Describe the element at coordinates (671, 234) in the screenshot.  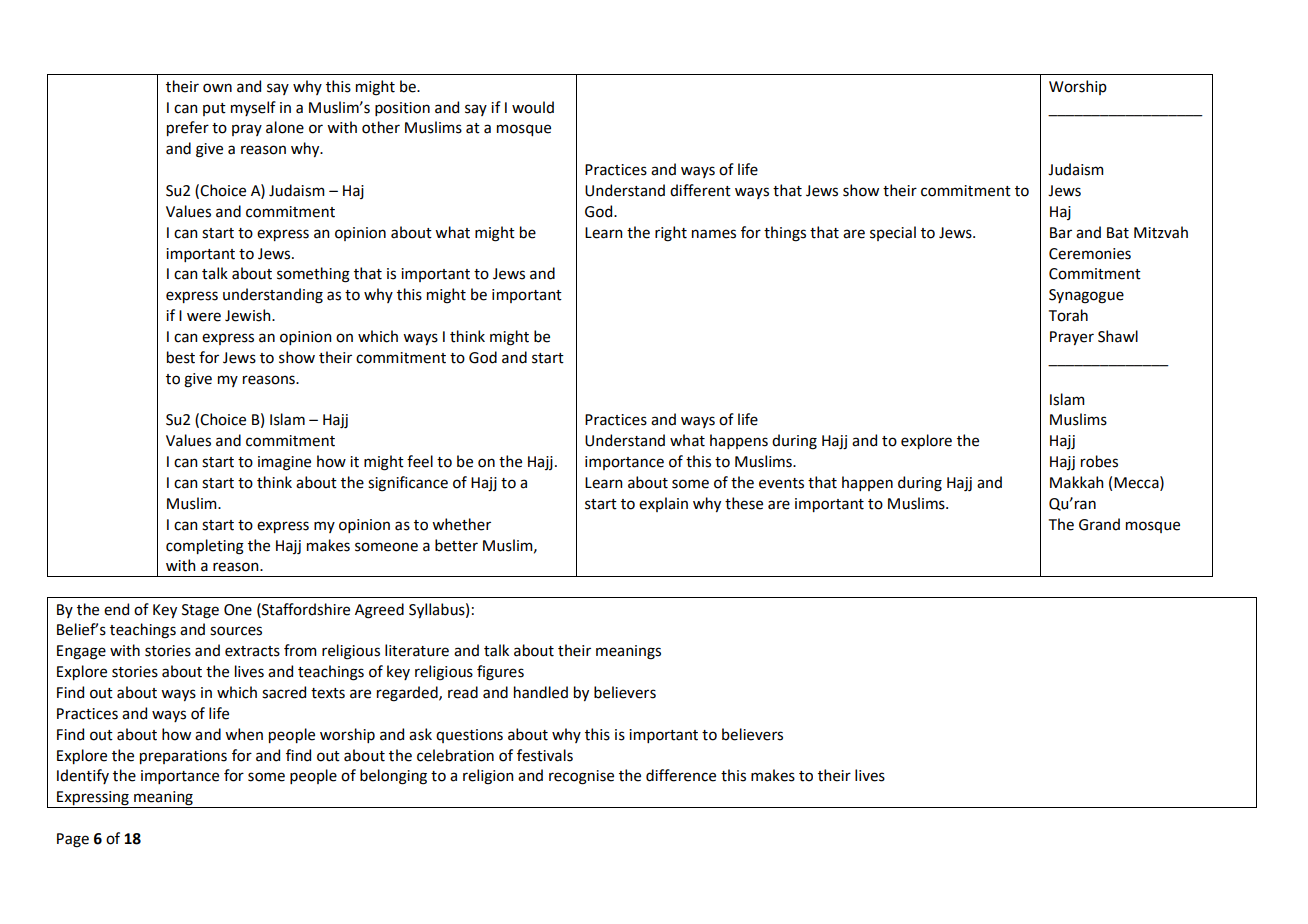
I see `right` at that location.
